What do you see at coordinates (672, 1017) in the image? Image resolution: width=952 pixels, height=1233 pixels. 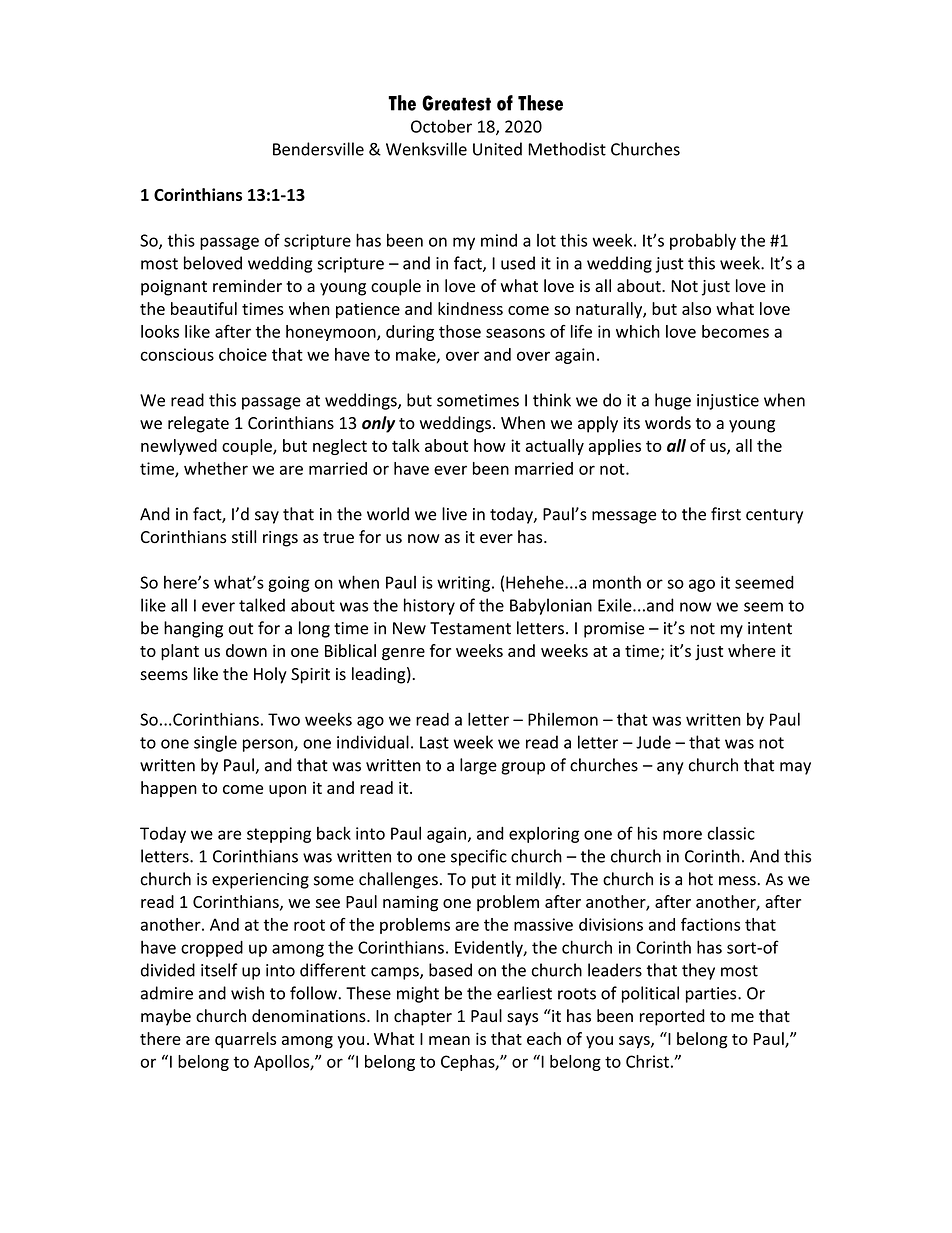 I see `reported` at bounding box center [672, 1017].
